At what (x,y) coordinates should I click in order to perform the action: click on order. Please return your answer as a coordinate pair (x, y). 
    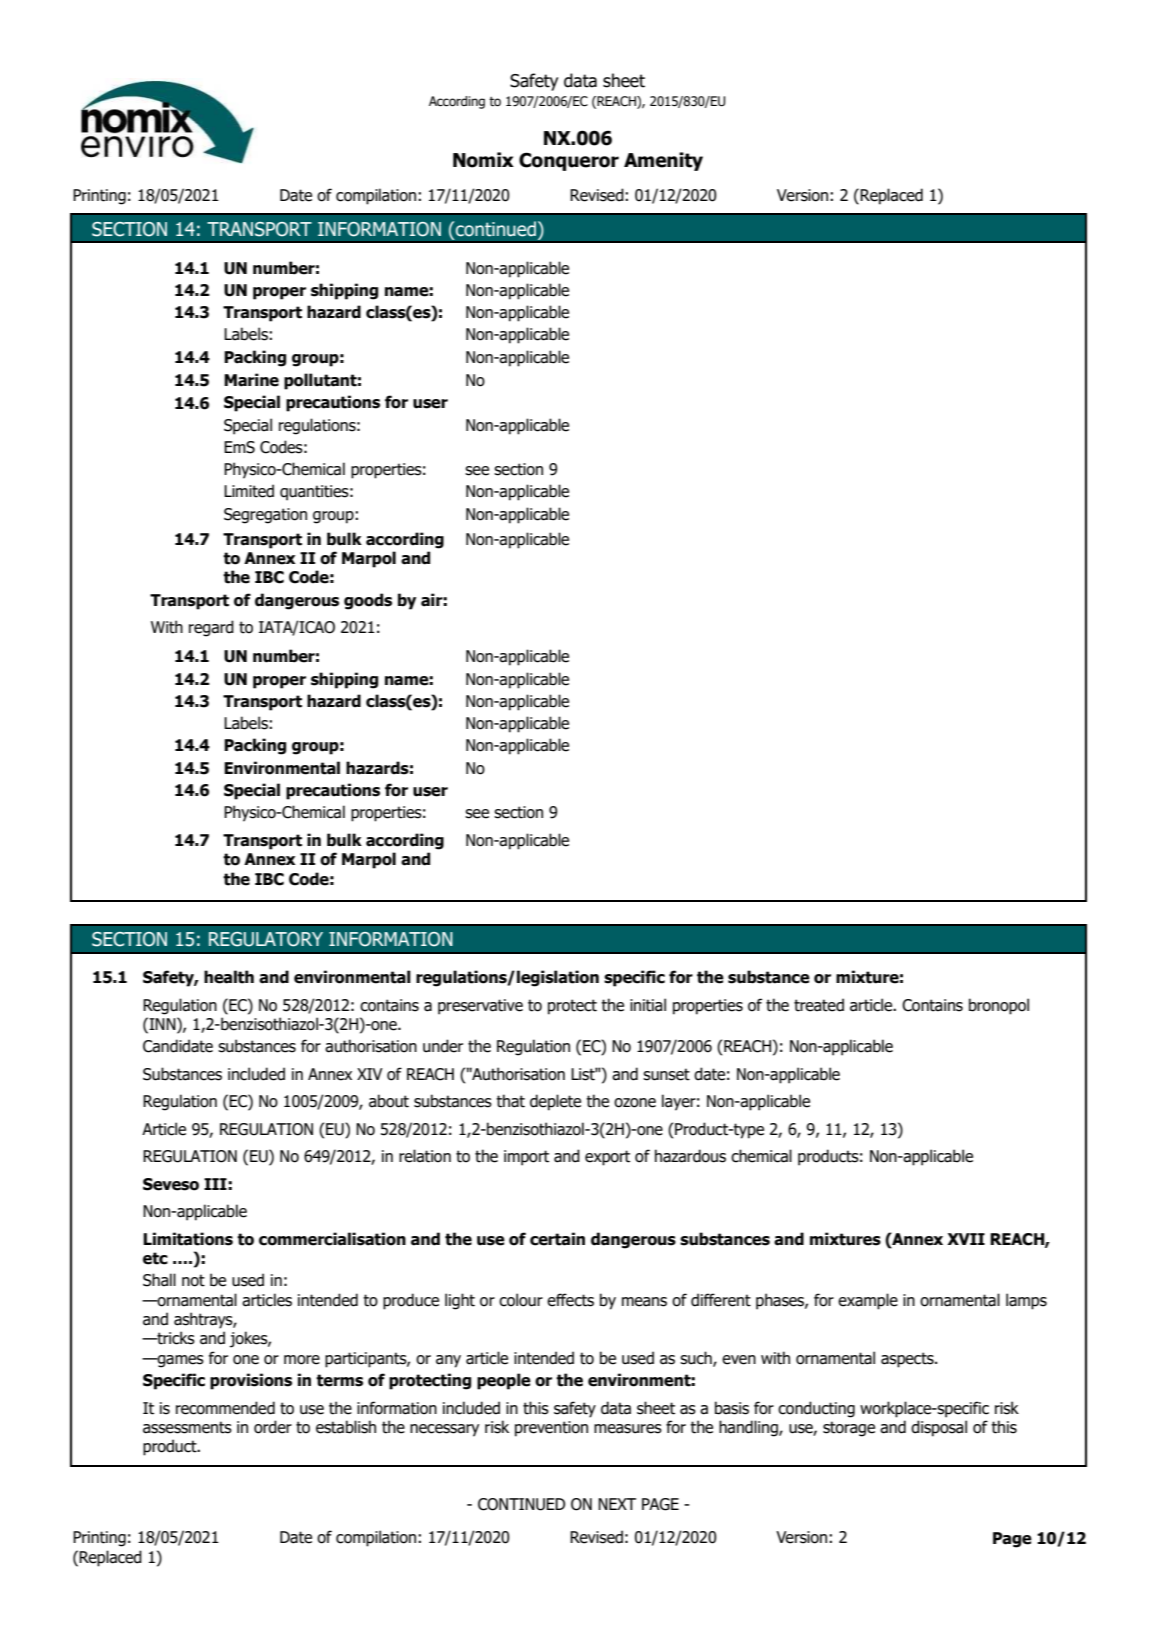
    Looking at the image, I should click on (273, 1427).
